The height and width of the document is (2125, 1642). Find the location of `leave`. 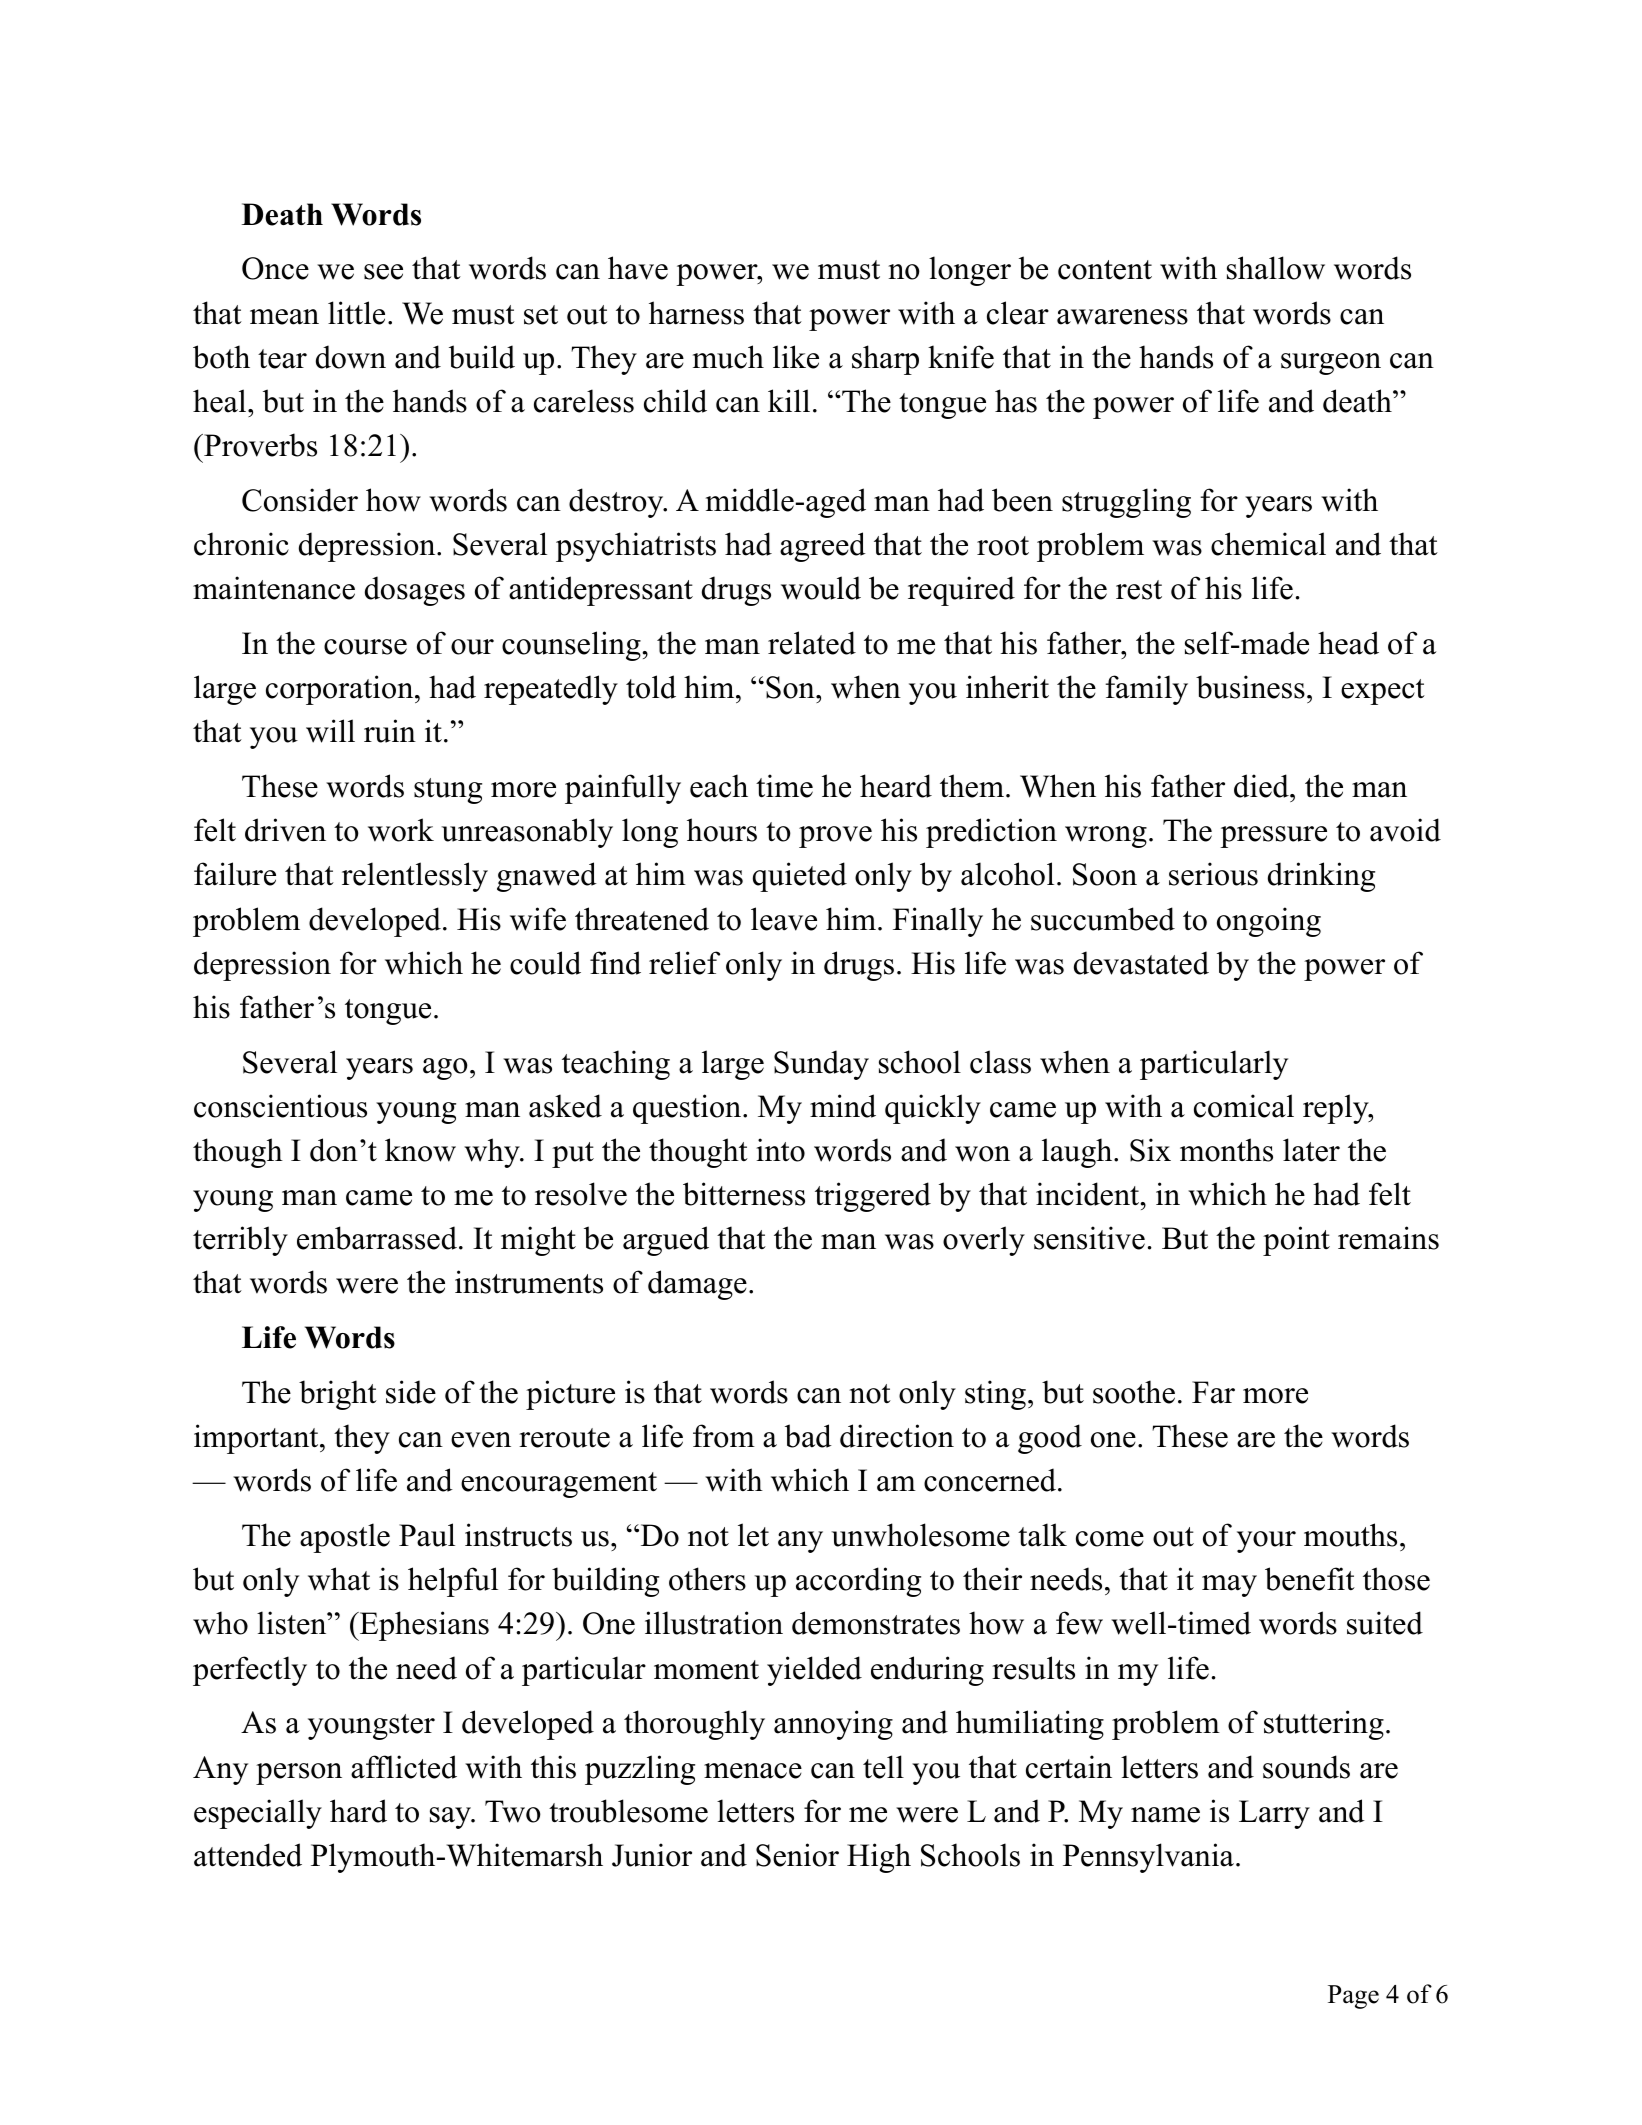

leave is located at coordinates (784, 919).
